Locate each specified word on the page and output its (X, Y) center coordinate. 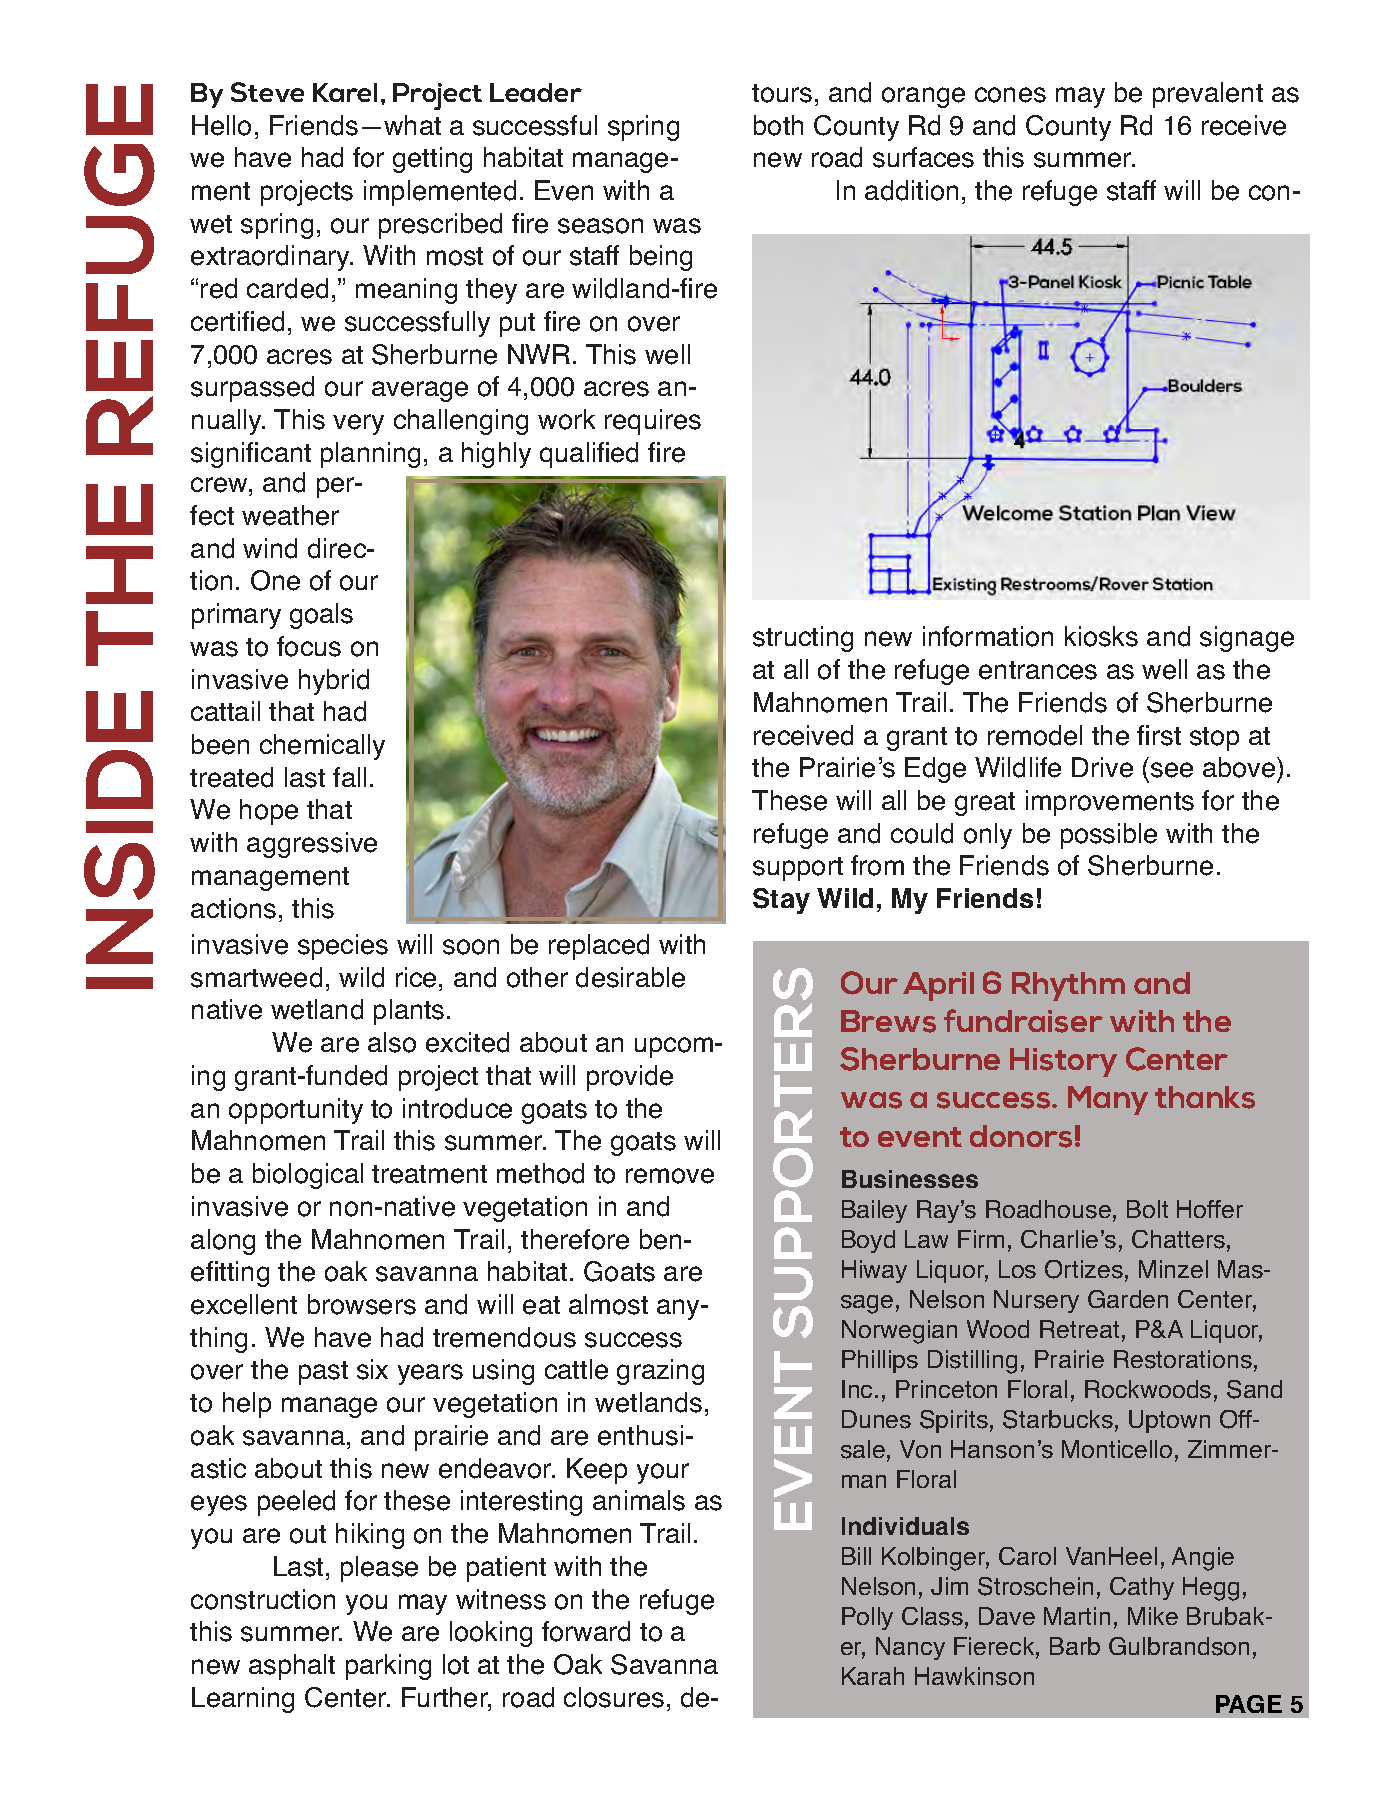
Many (1108, 1100)
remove (670, 1176)
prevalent (1208, 95)
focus (309, 646)
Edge (935, 770)
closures (614, 1697)
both (778, 125)
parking (388, 1667)
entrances (1038, 670)
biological (308, 1176)
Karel (345, 92)
